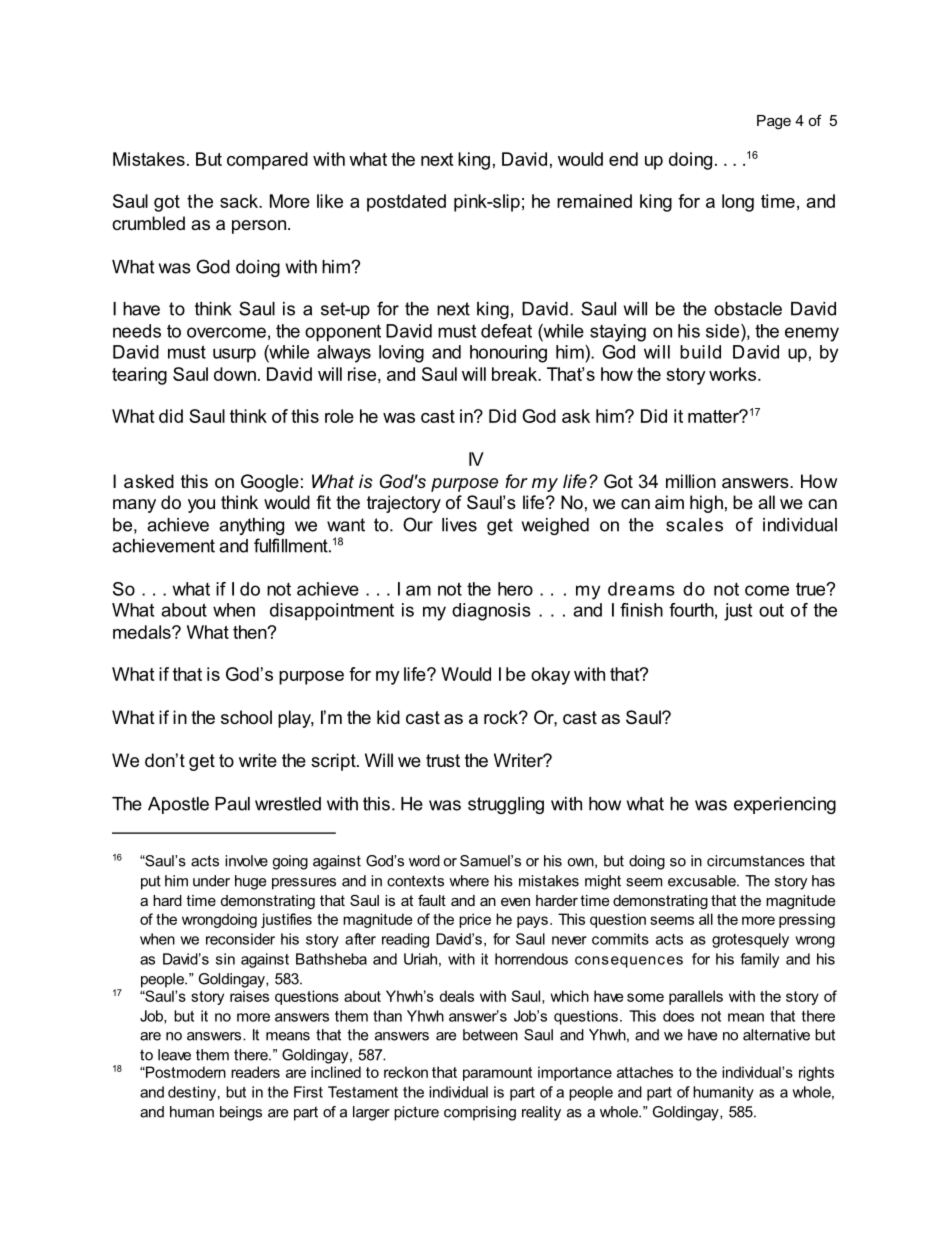 This image has width=952, height=1233. What do you see at coordinates (748, 309) in the image?
I see `obstacle` at bounding box center [748, 309].
